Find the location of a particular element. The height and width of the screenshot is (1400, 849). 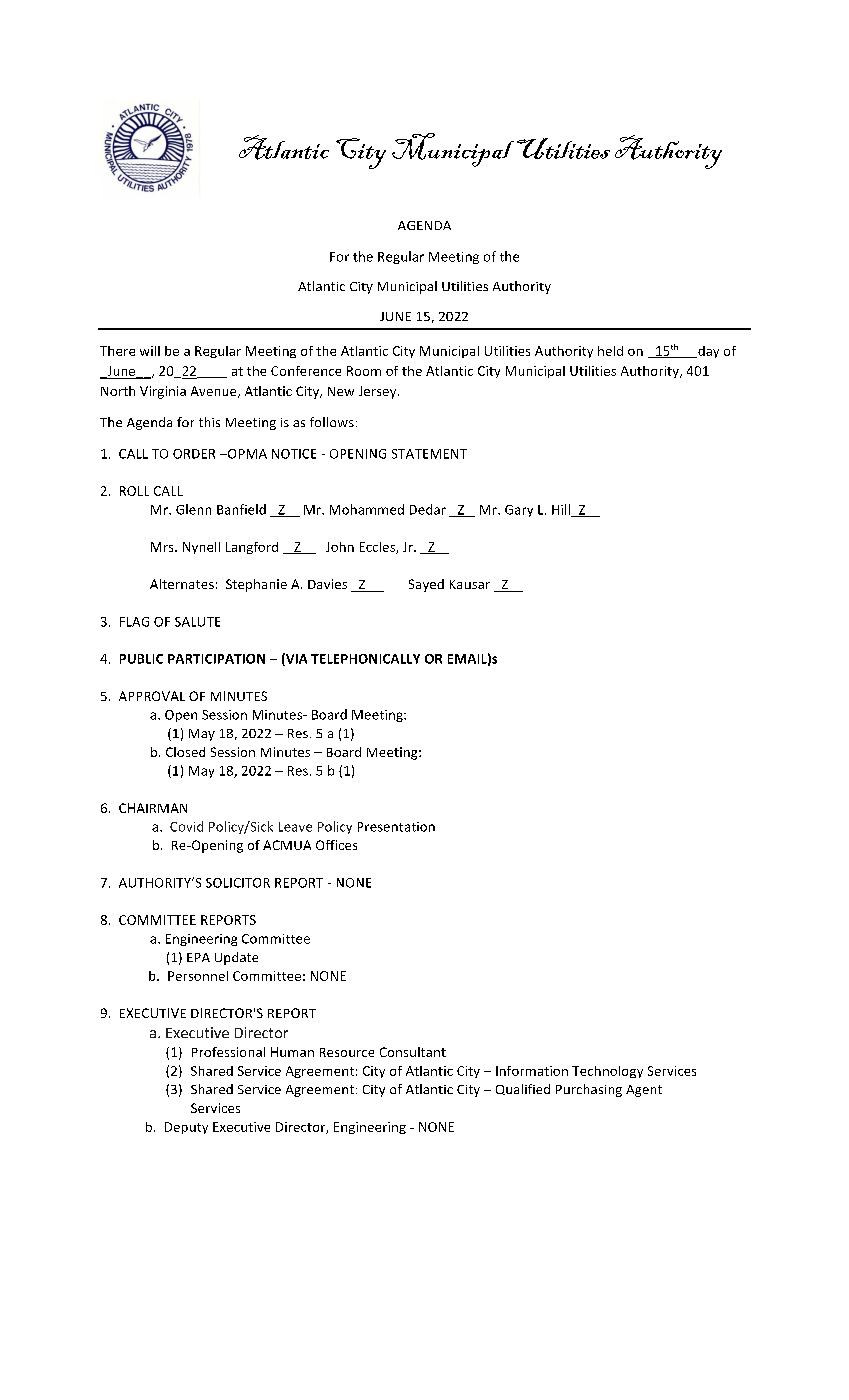

Covid is located at coordinates (186, 826).
